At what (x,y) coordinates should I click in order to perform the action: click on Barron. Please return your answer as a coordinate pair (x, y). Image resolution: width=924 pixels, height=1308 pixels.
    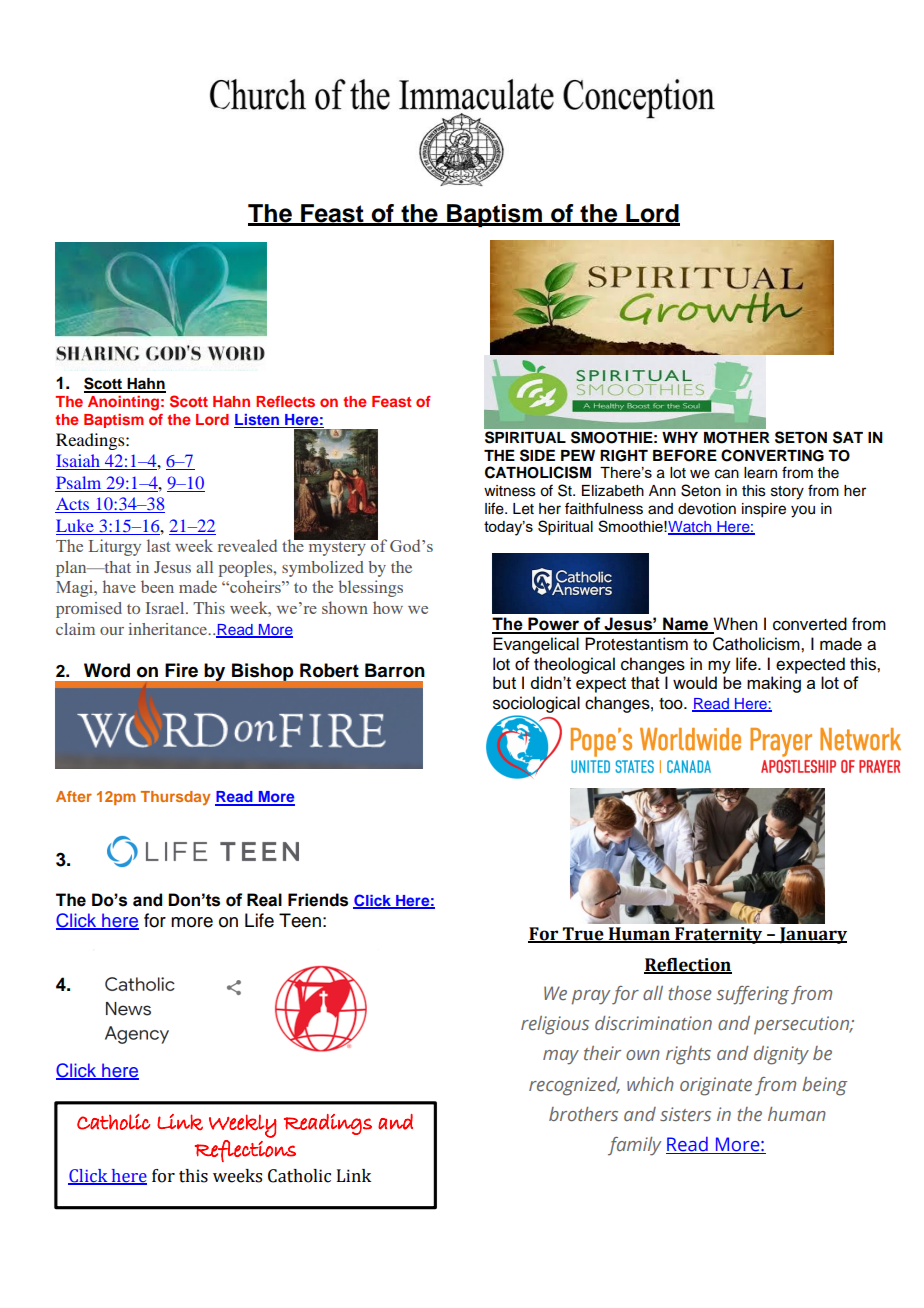
    Looking at the image, I should click on (395, 670).
